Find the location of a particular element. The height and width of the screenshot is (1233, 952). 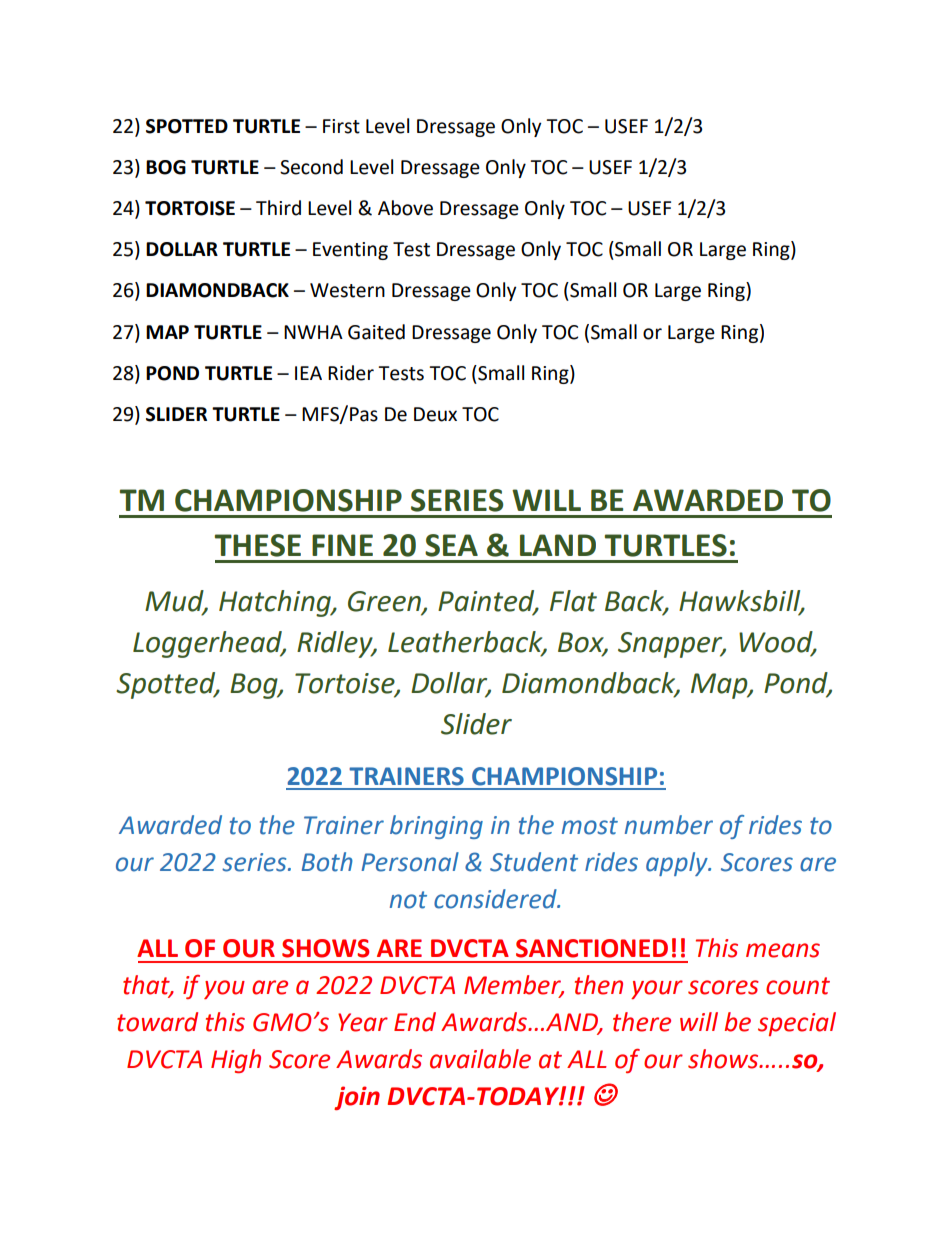

Above is located at coordinates (405, 208).
